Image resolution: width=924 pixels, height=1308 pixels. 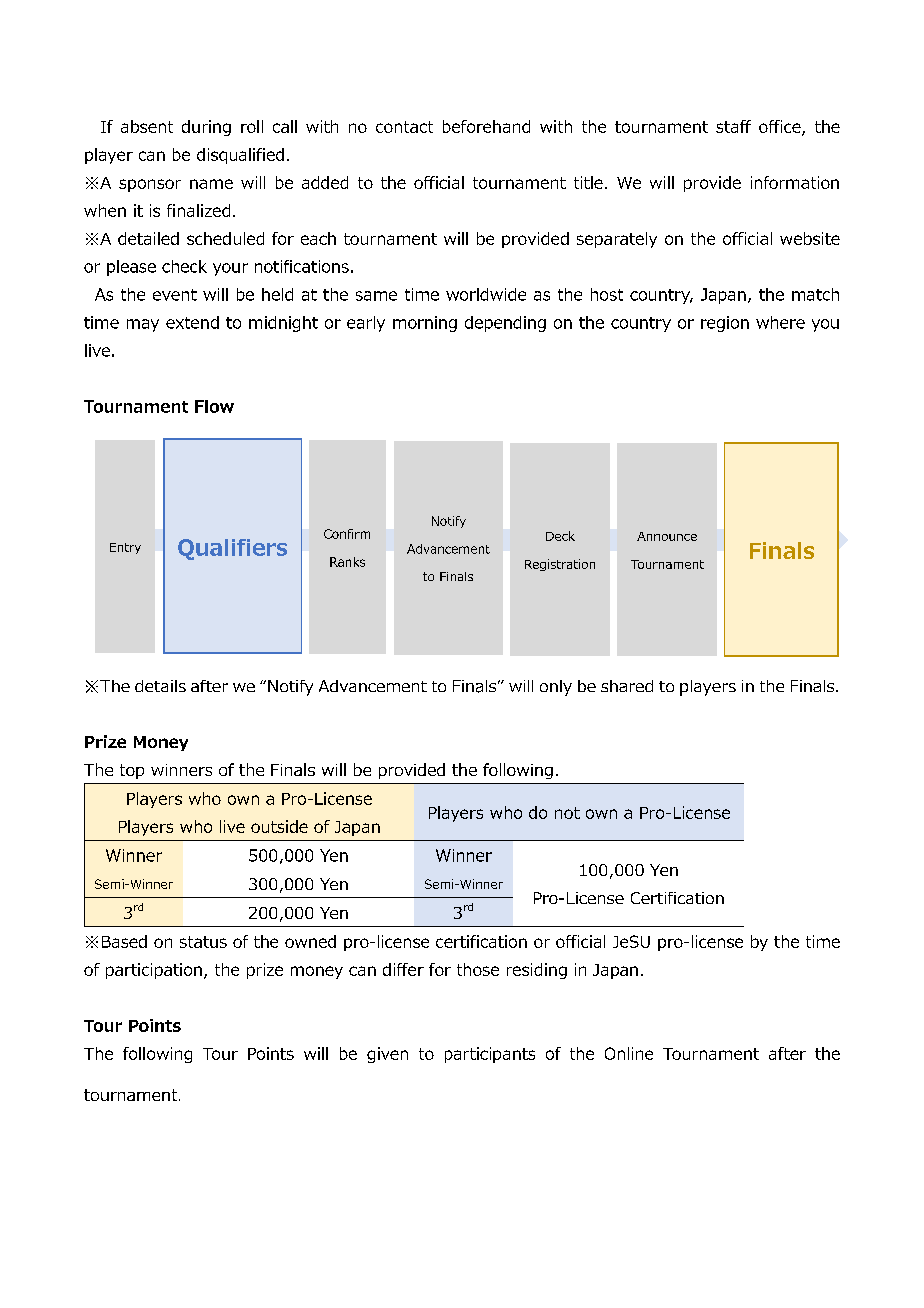 What do you see at coordinates (560, 565) in the page?
I see `Registration` at bounding box center [560, 565].
